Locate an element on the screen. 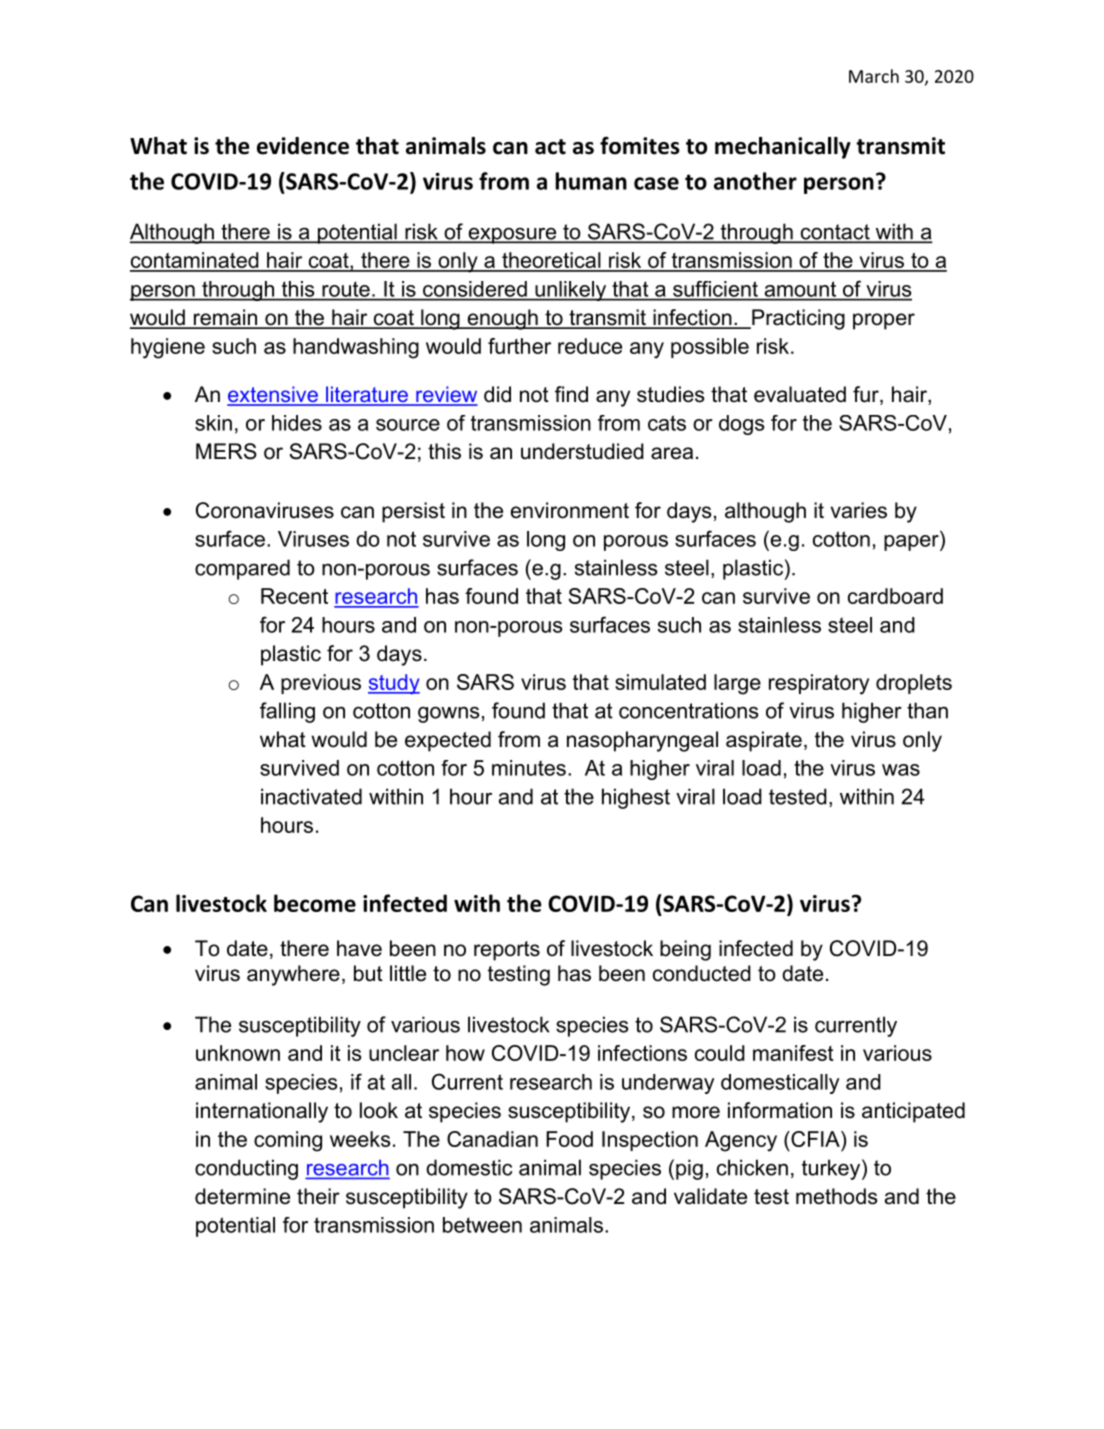  previous is located at coordinates (321, 684).
